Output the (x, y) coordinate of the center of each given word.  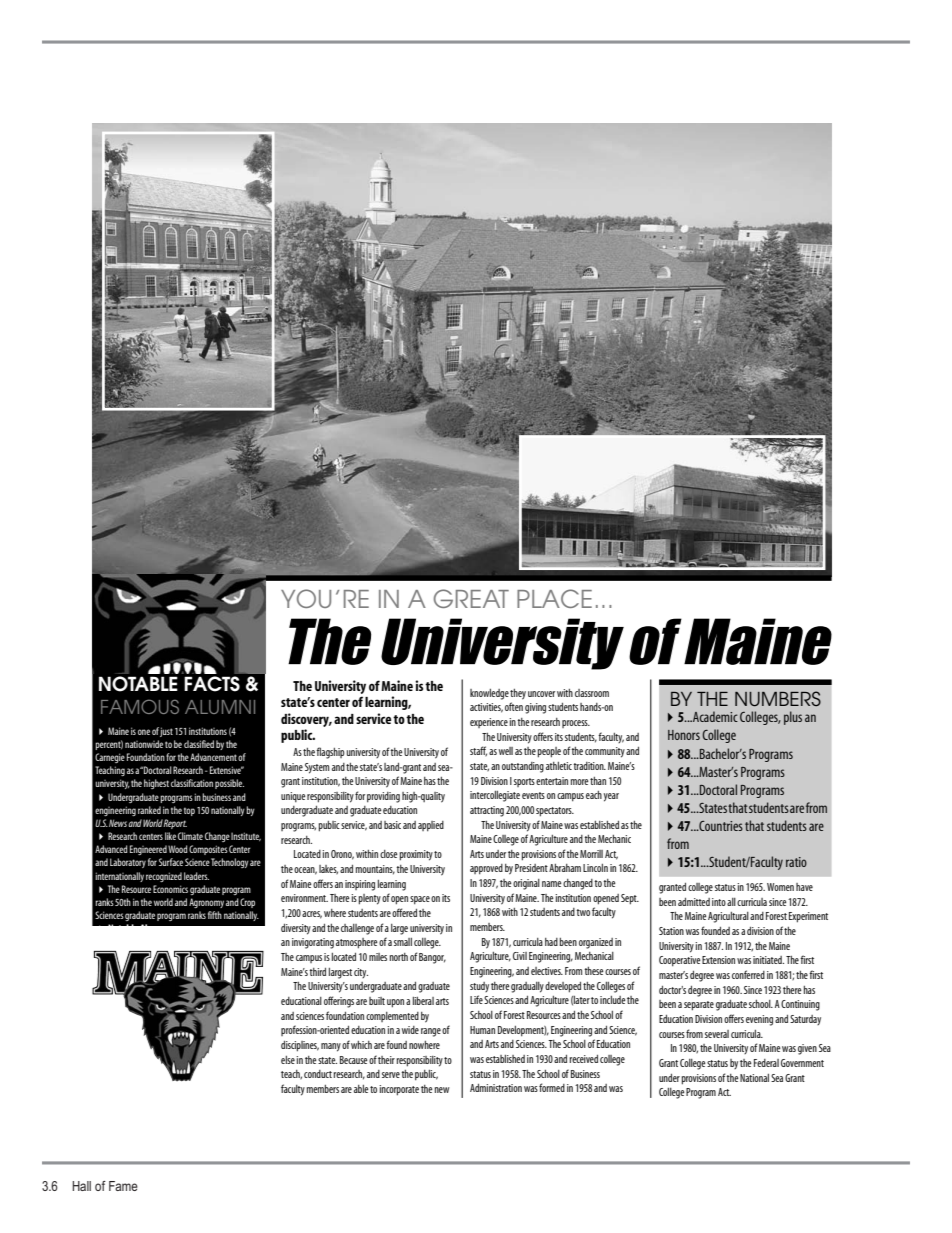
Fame (123, 1186)
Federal (766, 1063)
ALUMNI (220, 707)
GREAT (471, 598)
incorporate (399, 1090)
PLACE (554, 598)
